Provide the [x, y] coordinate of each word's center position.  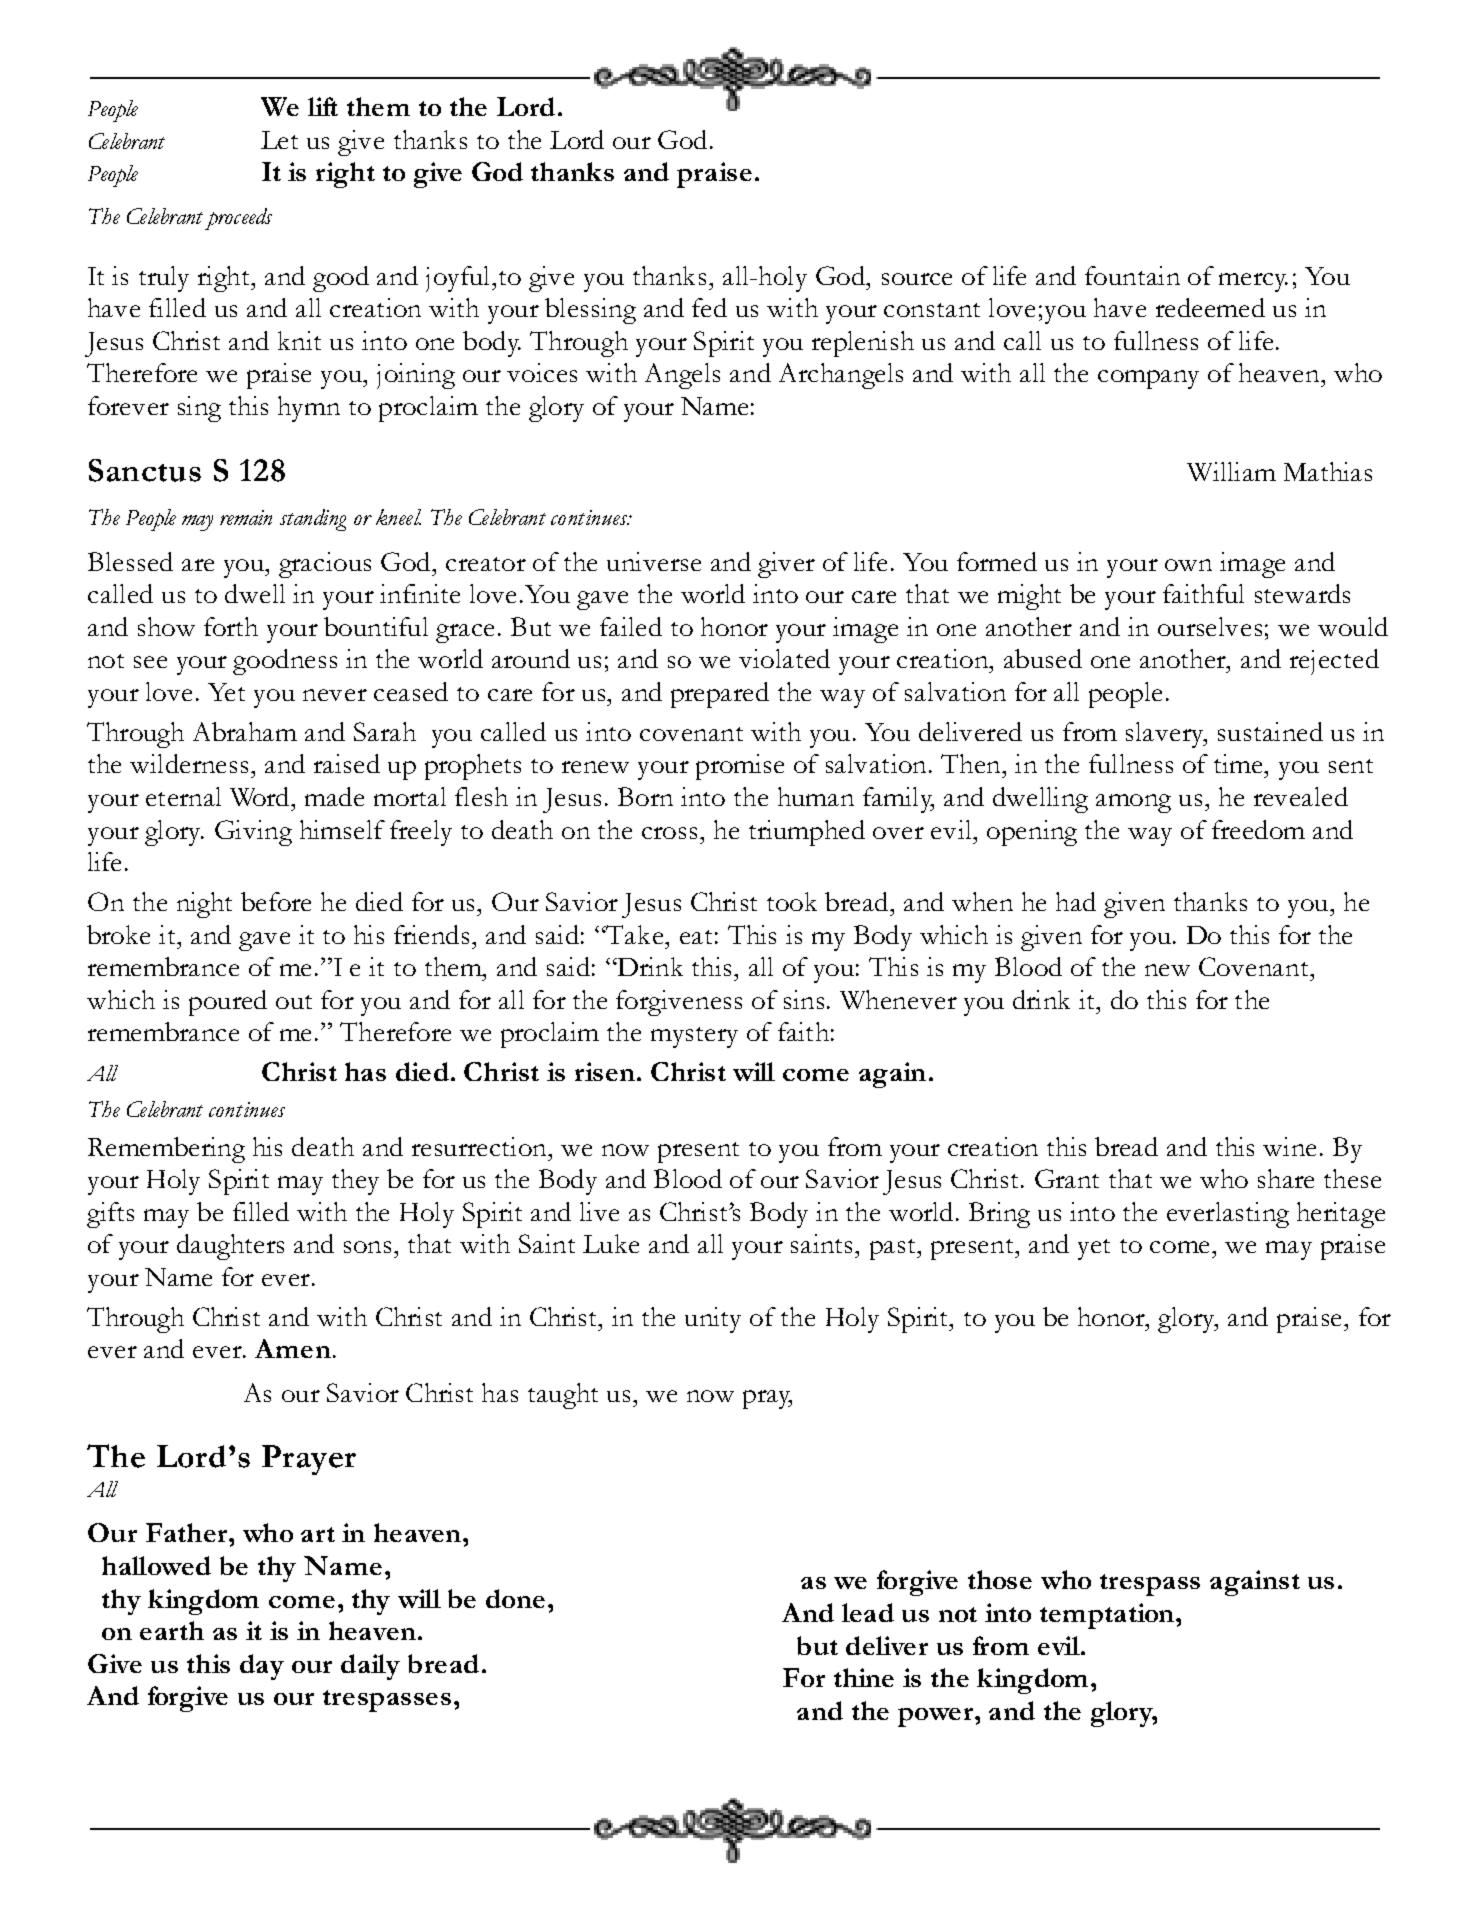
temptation [1108, 1616]
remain [246, 517]
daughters [230, 1247]
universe [654, 561]
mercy [1253, 282]
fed [709, 307]
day [262, 1667]
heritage [1341, 1215]
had [1076, 901]
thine [864, 1677]
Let [279, 140]
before [276, 901]
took [792, 901]
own [1188, 565]
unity [713, 1320]
